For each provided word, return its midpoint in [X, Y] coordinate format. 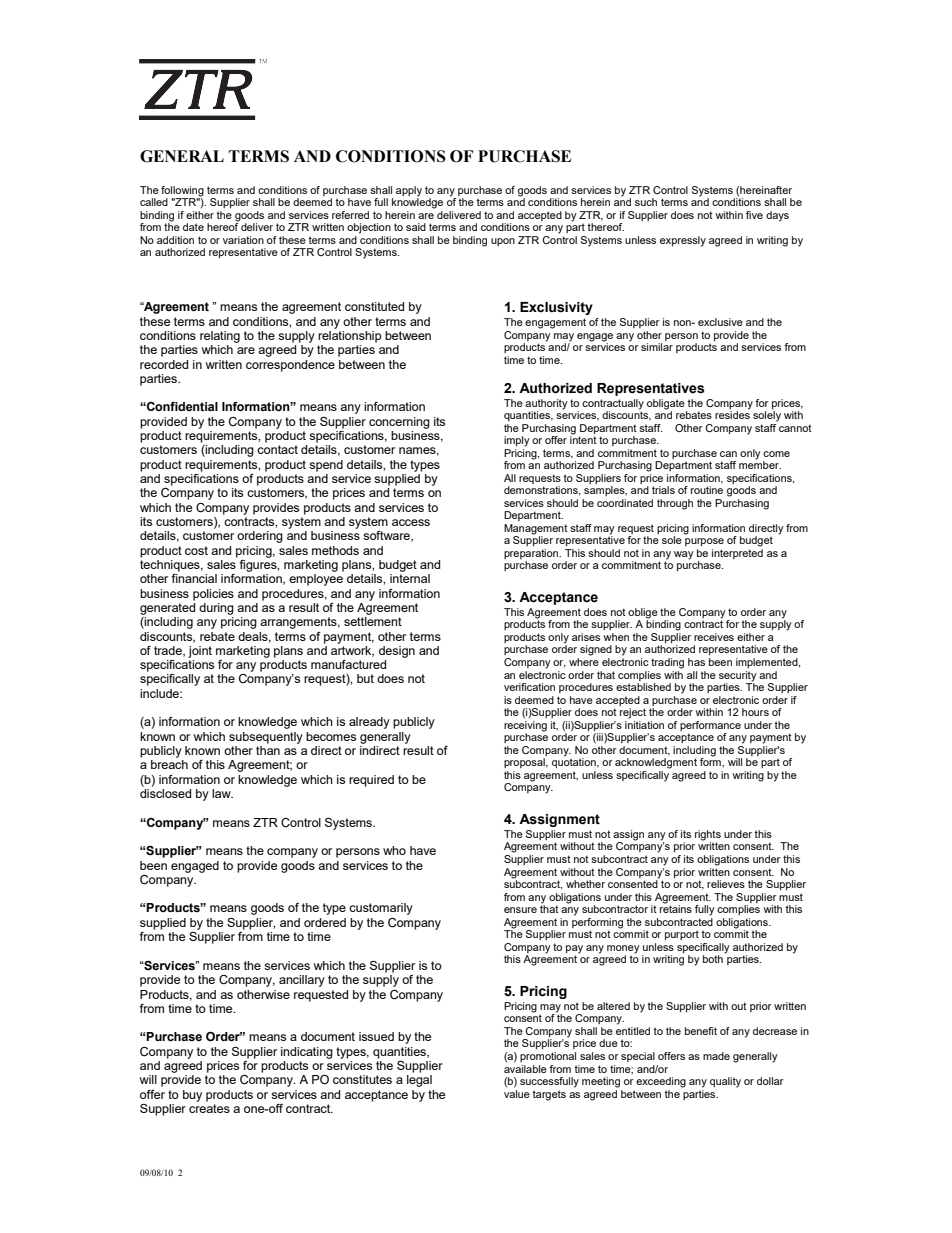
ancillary [302, 981]
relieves [726, 884]
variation [243, 240]
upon [503, 242]
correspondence [290, 366]
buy [192, 1096]
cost [196, 550]
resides [732, 414]
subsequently [266, 738]
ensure [520, 910]
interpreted [737, 554]
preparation [532, 554]
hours [755, 712]
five [754, 215]
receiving [525, 726]
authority [546, 404]
